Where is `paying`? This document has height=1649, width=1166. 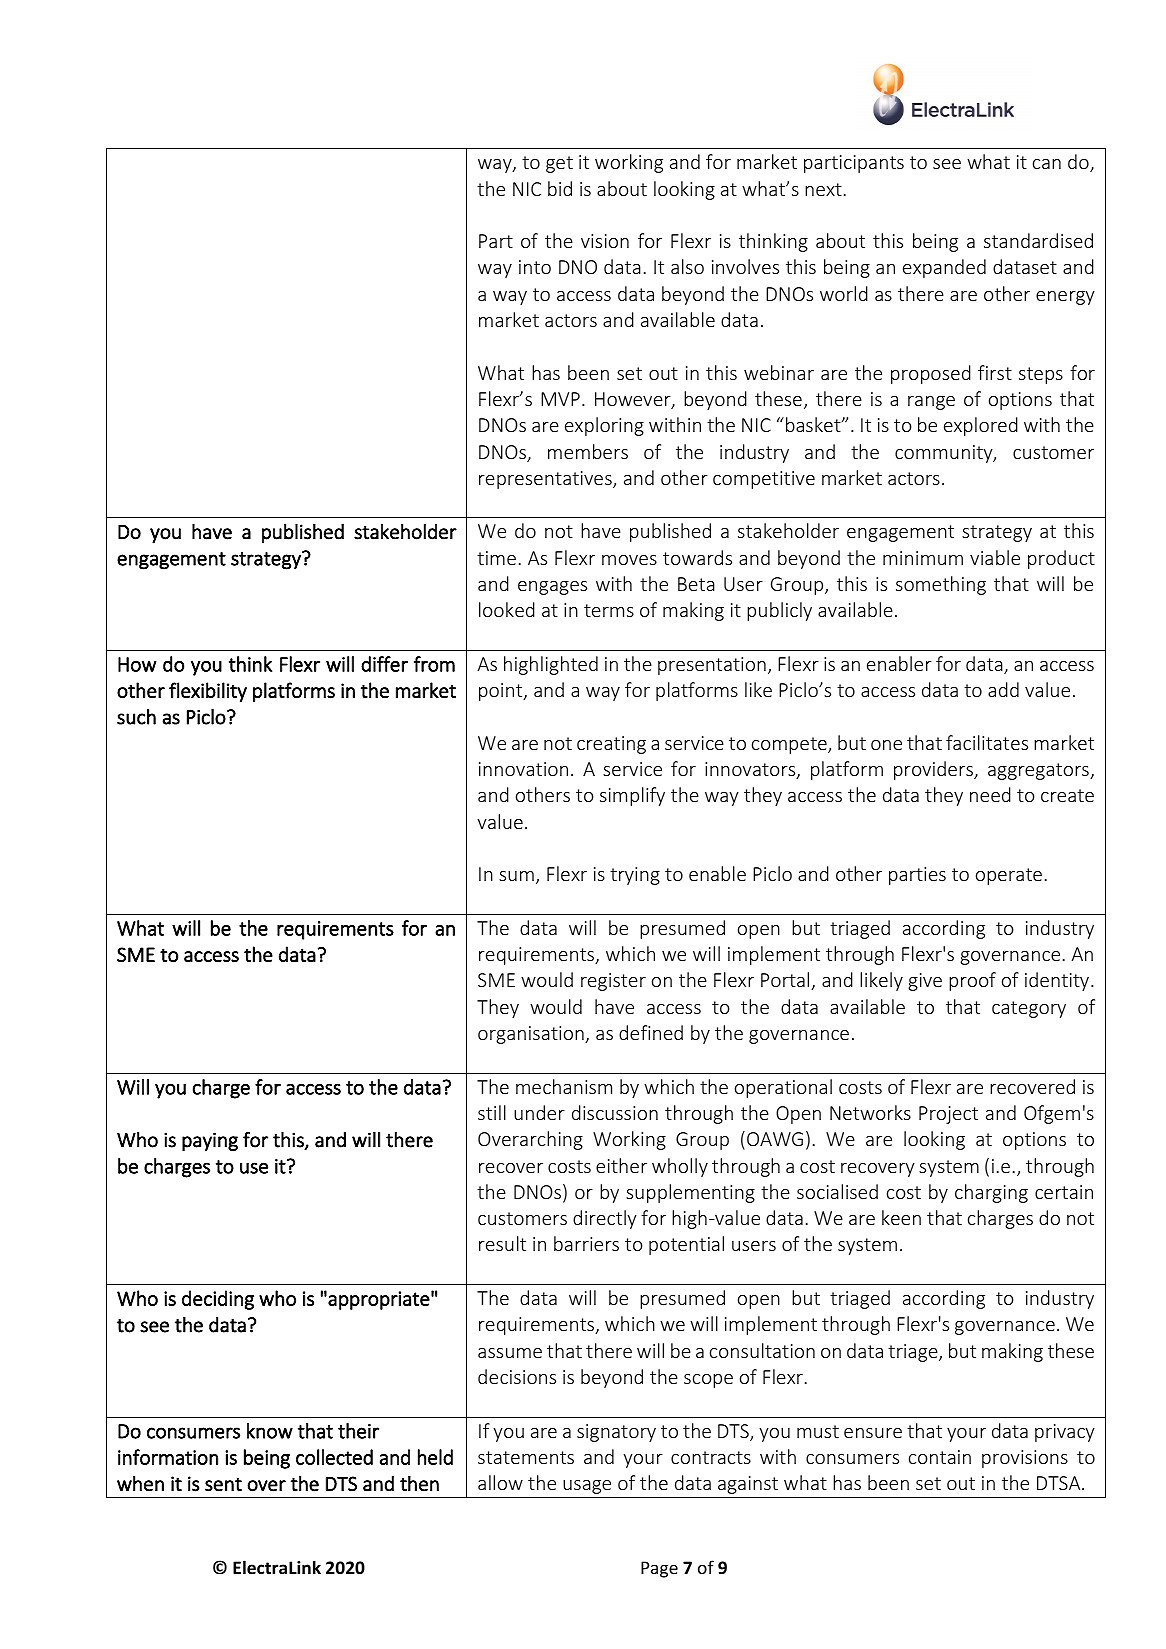 paying is located at coordinates (210, 1141).
